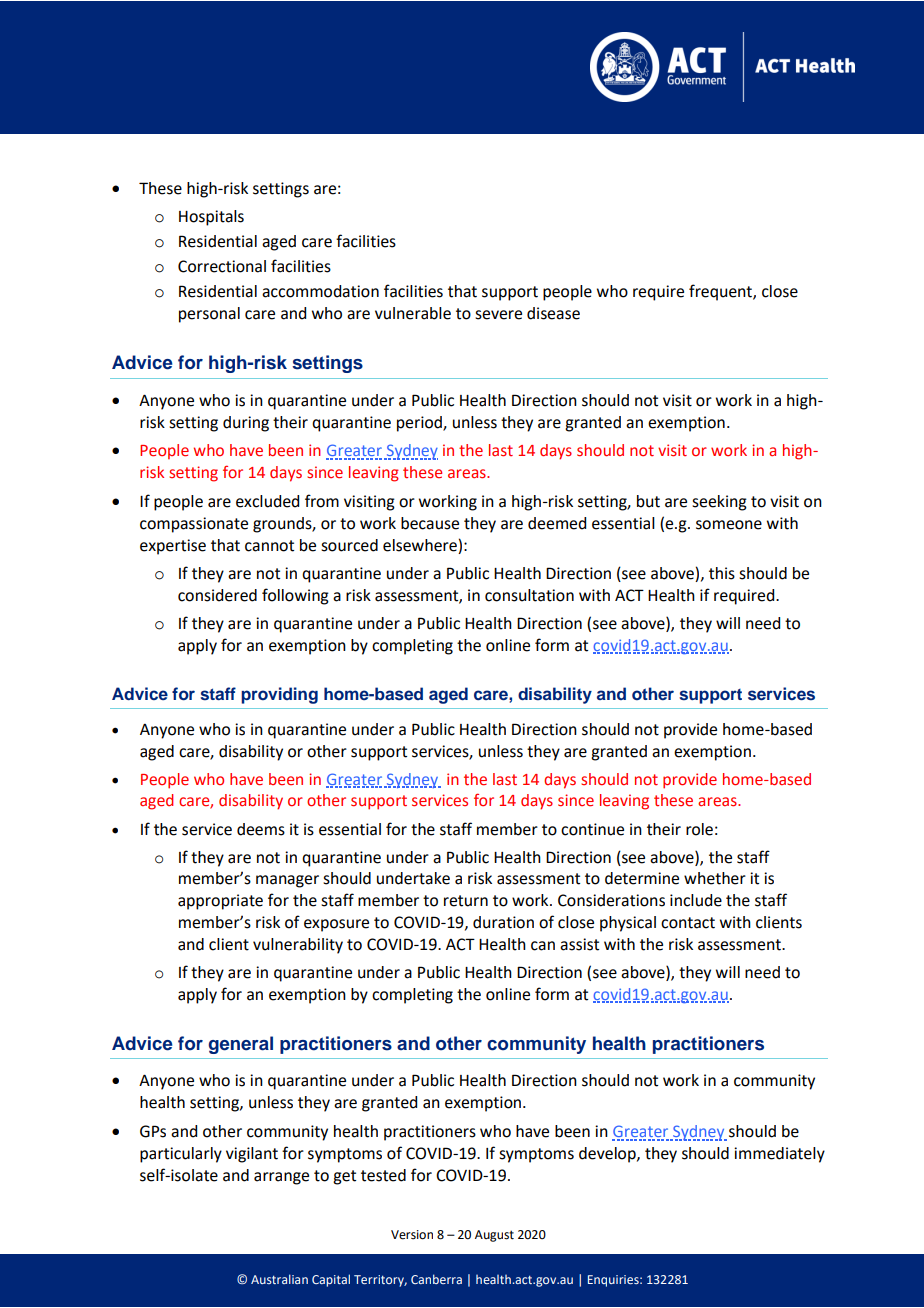 The image size is (924, 1308). What do you see at coordinates (220, 902) in the screenshot?
I see `appropriate` at bounding box center [220, 902].
